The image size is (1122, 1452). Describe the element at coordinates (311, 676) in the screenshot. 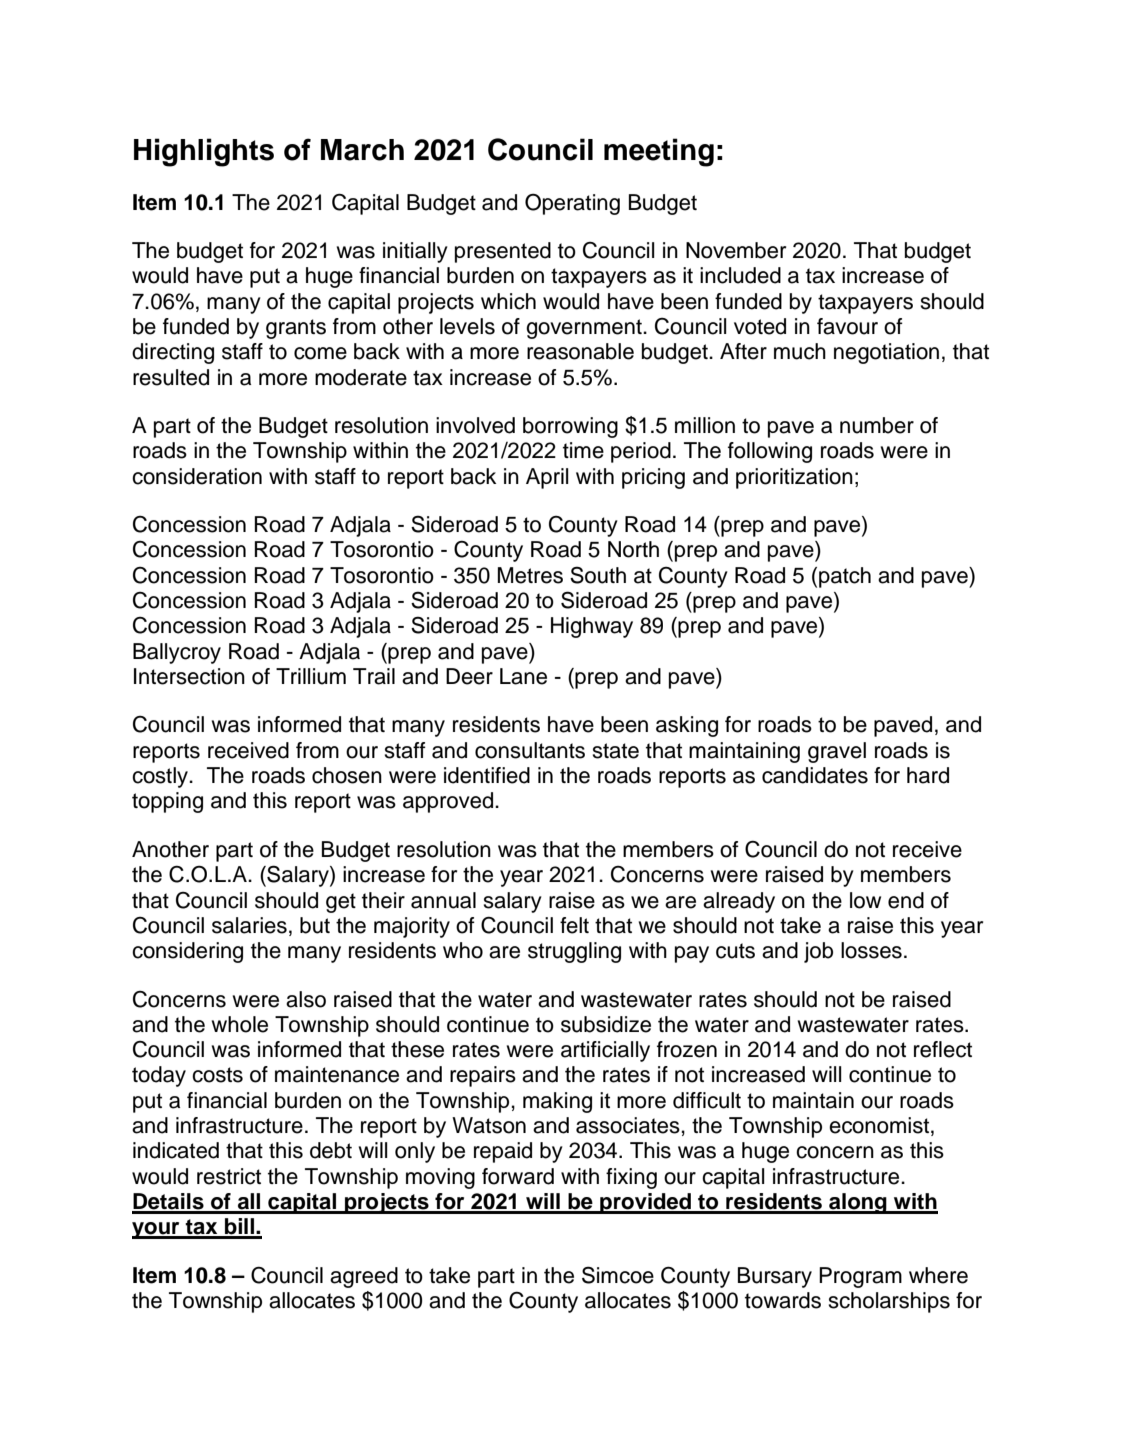

I see `Trillium` at that location.
